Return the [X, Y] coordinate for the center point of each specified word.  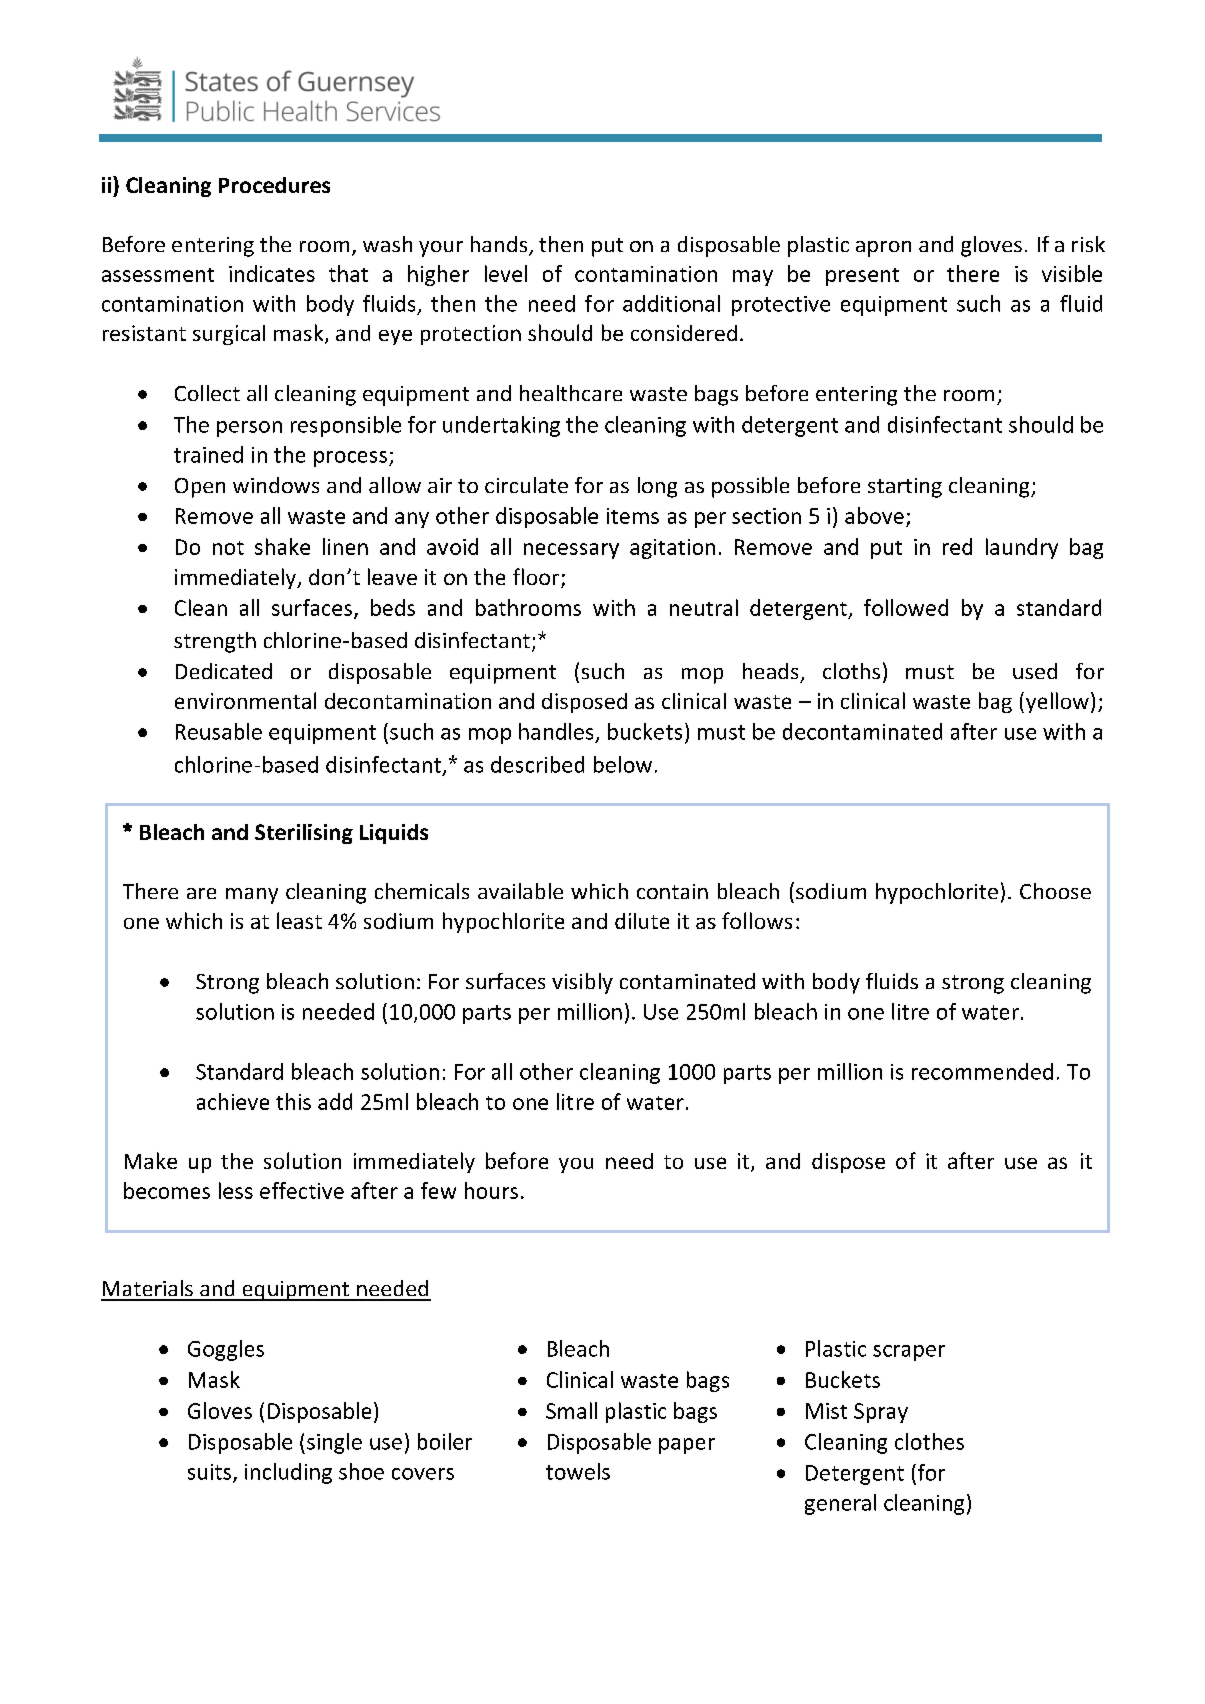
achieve [233, 1101]
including [288, 1473]
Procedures [274, 185]
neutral [704, 607]
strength [215, 642]
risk [1088, 244]
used [1035, 671]
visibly [582, 983]
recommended [982, 1071]
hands [500, 245]
